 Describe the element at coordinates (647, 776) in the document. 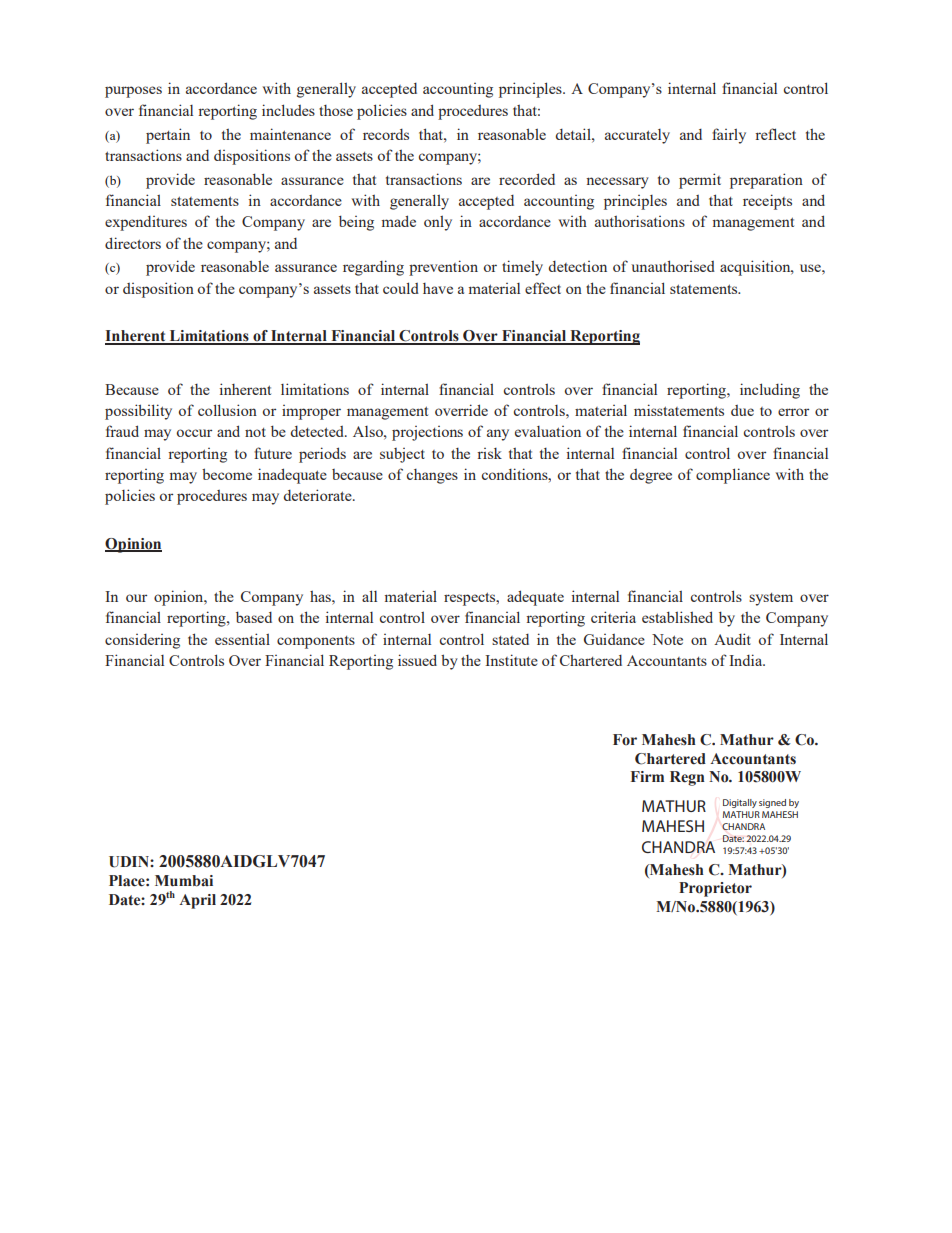

I see `Firm` at that location.
